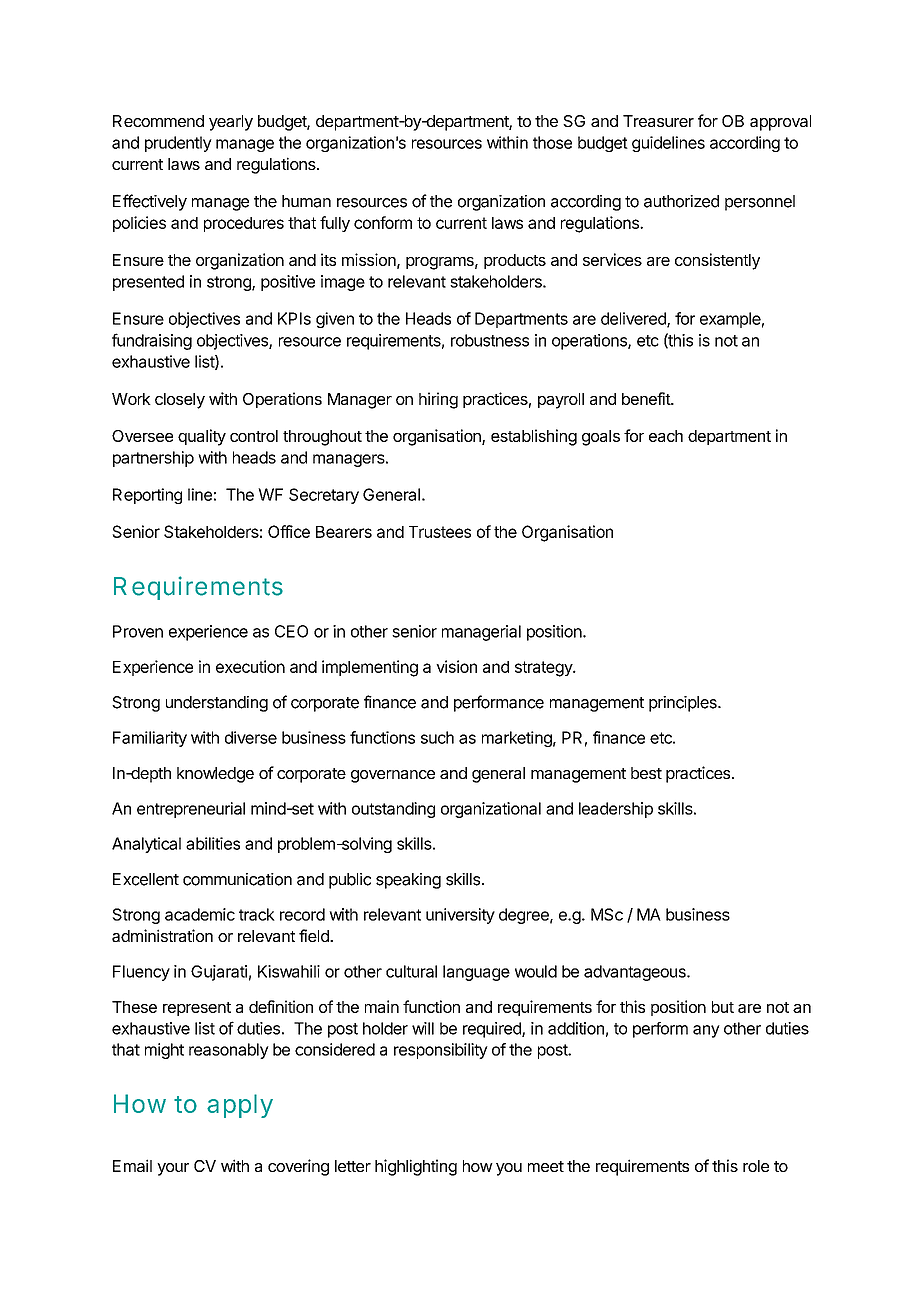 The width and height of the image is (924, 1308). Describe the element at coordinates (191, 810) in the image. I see `entrepreneurial` at that location.
